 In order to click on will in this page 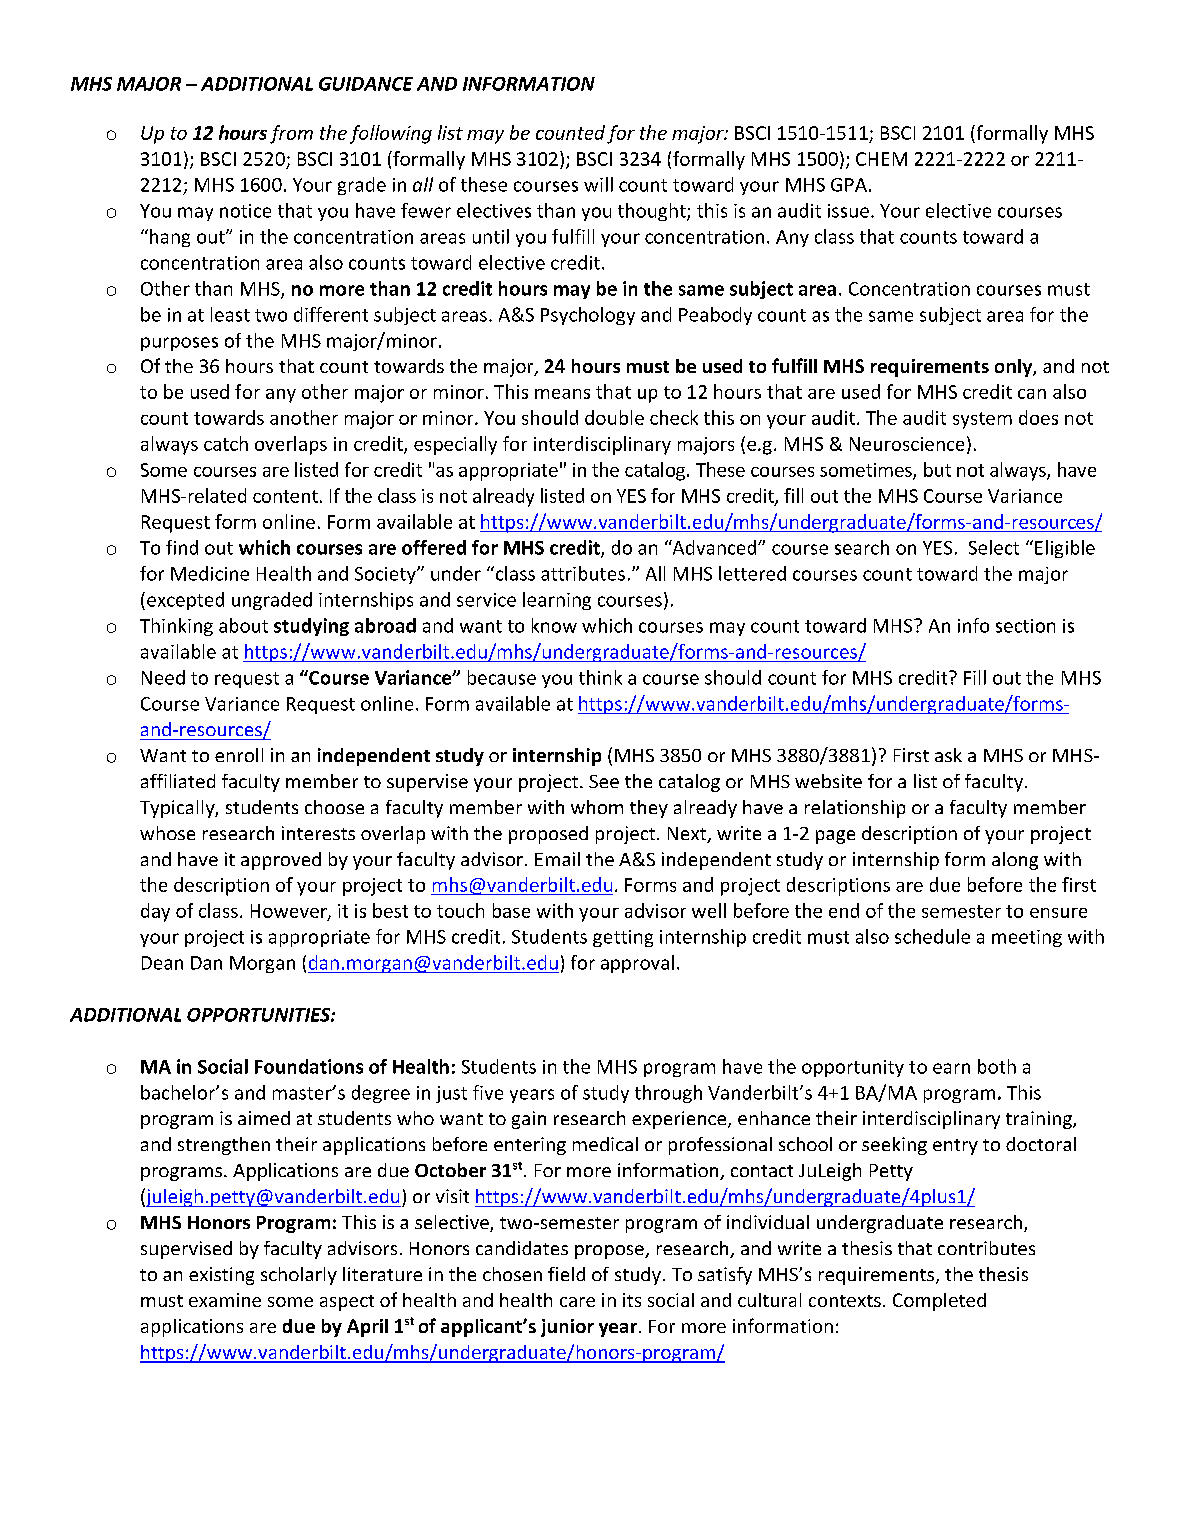, I will do `click(598, 184)`.
